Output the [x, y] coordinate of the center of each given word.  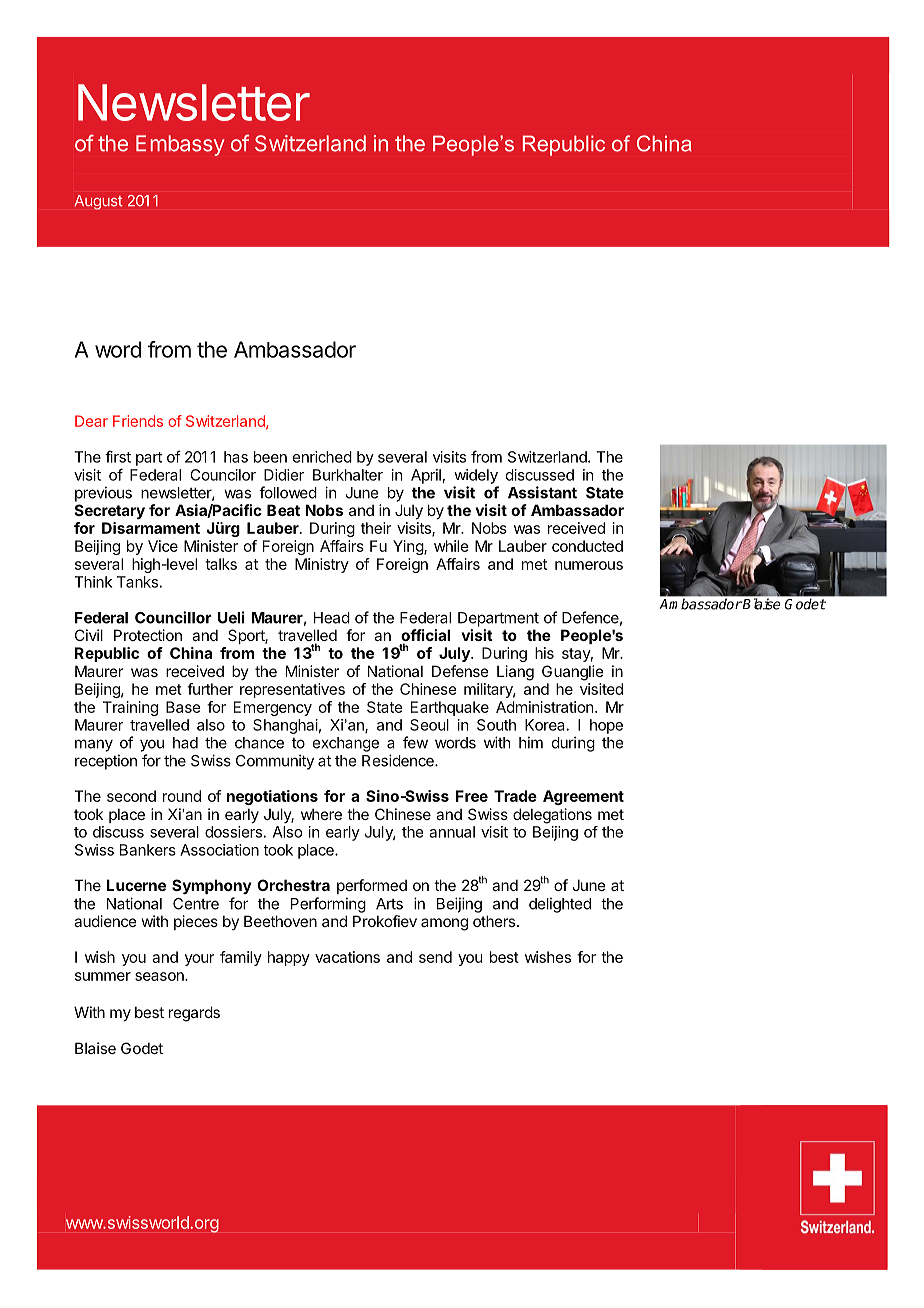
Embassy [180, 145]
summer [103, 976]
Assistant [542, 492]
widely [476, 476]
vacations [347, 957]
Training [130, 708]
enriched [322, 457]
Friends [138, 421]
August [98, 202]
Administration [544, 707]
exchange [346, 744]
